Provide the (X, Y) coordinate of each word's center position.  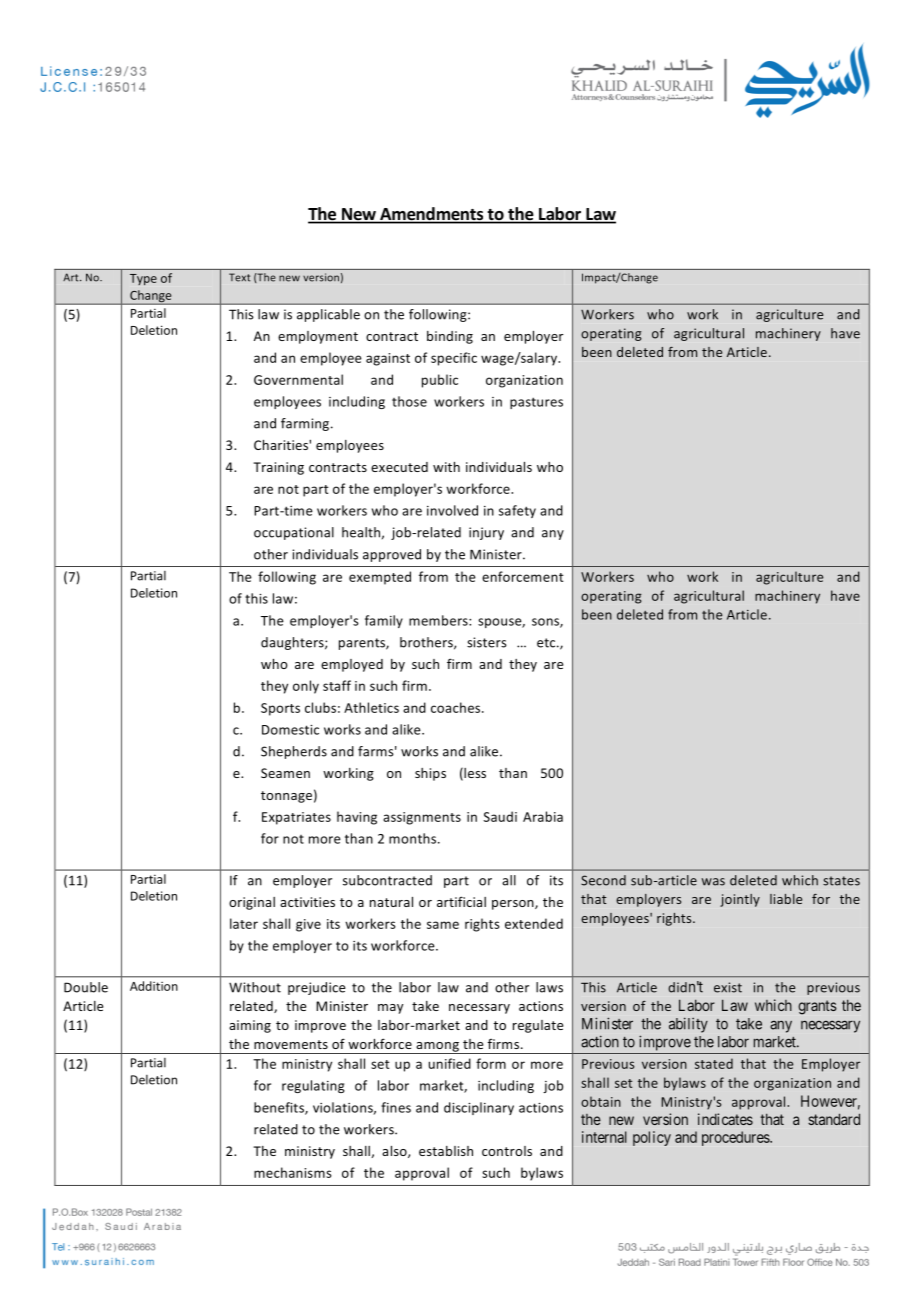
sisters (487, 642)
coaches (457, 707)
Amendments (431, 215)
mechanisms (293, 1172)
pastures (536, 403)
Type (143, 279)
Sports (280, 709)
